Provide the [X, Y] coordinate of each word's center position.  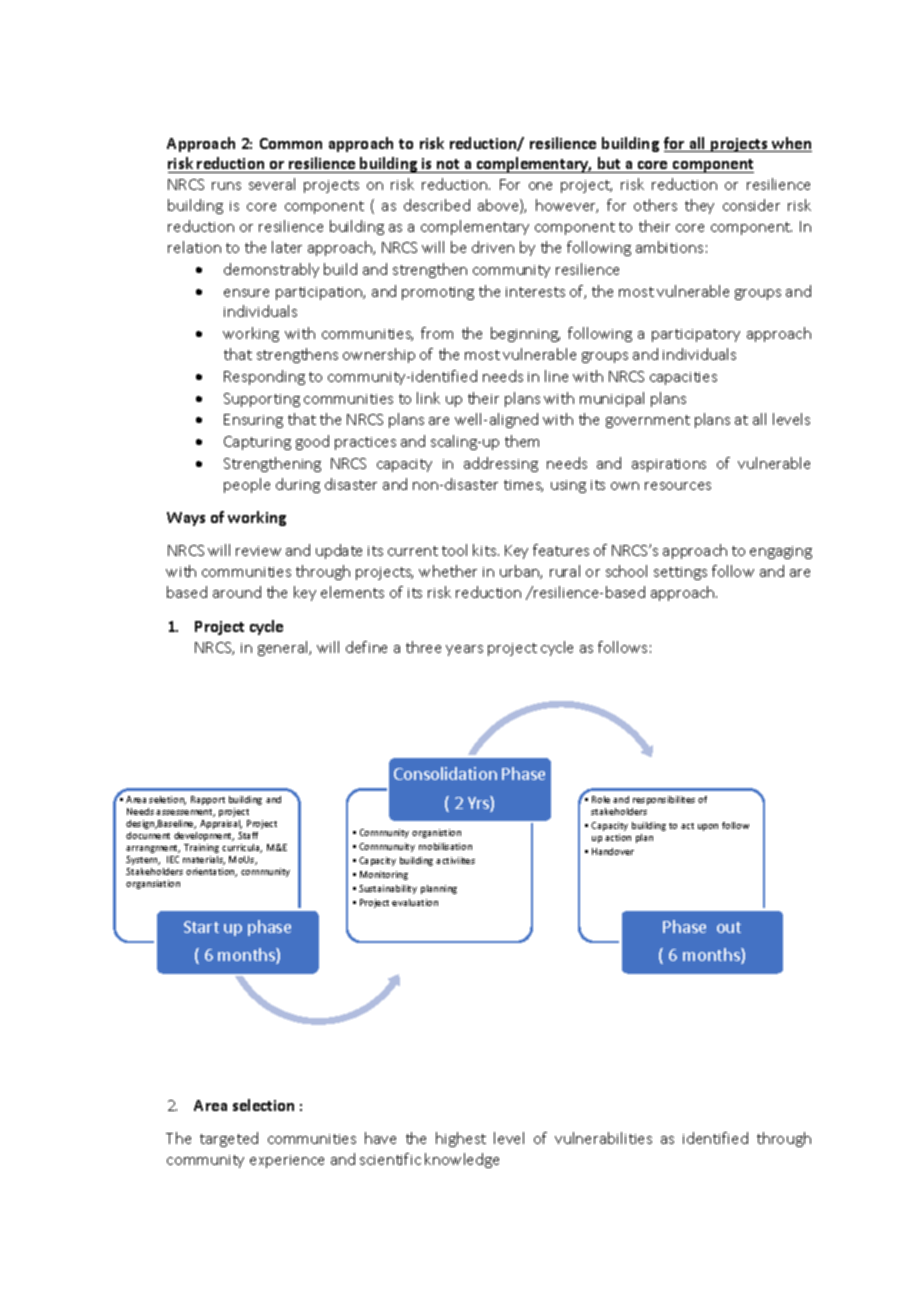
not [448, 166]
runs [226, 186]
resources [678, 486]
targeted [229, 1139]
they [699, 206]
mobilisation [445, 846]
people [247, 485]
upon [708, 827]
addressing [501, 464]
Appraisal [221, 824]
